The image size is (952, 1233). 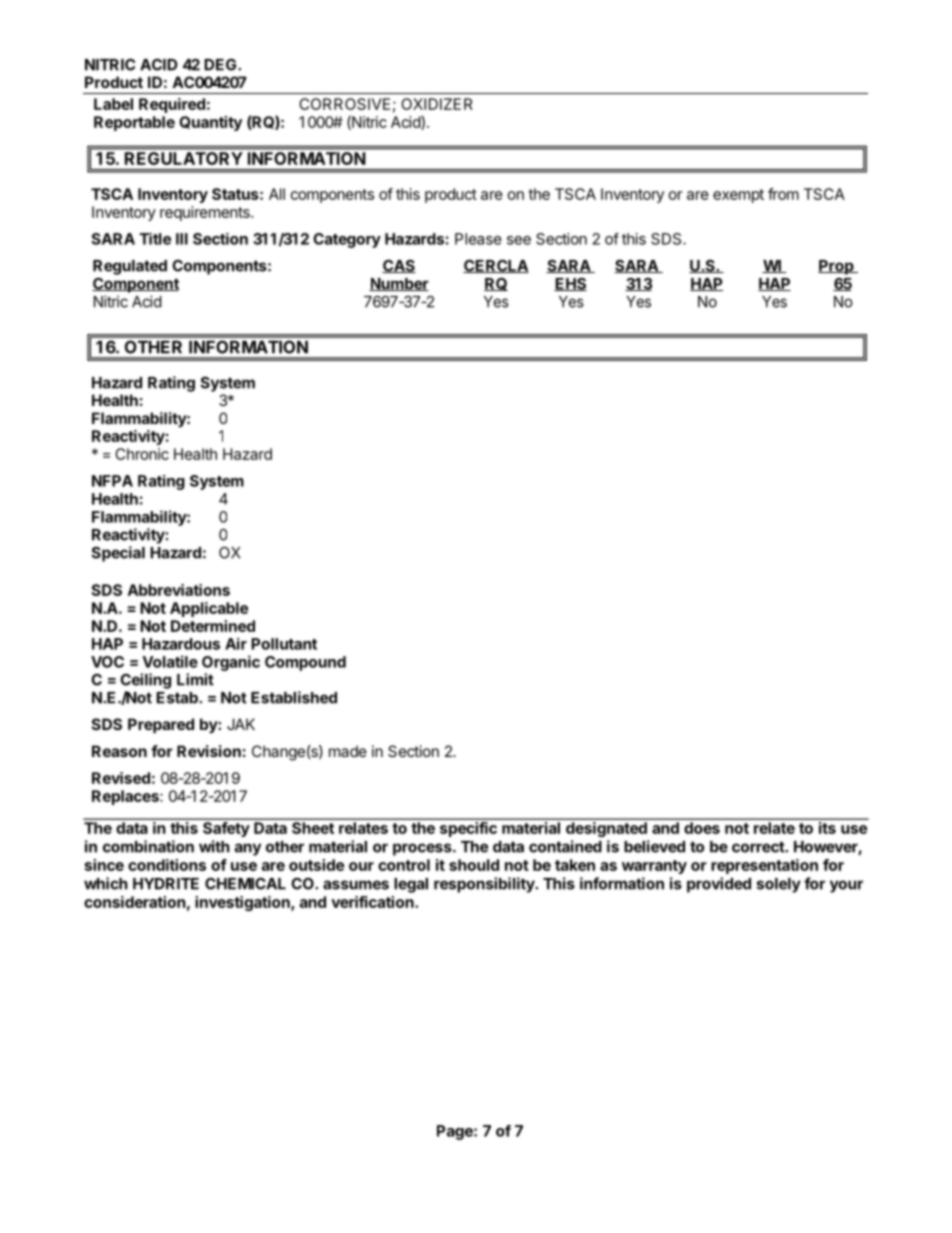 What do you see at coordinates (284, 644) in the page?
I see `Pollutant` at bounding box center [284, 644].
